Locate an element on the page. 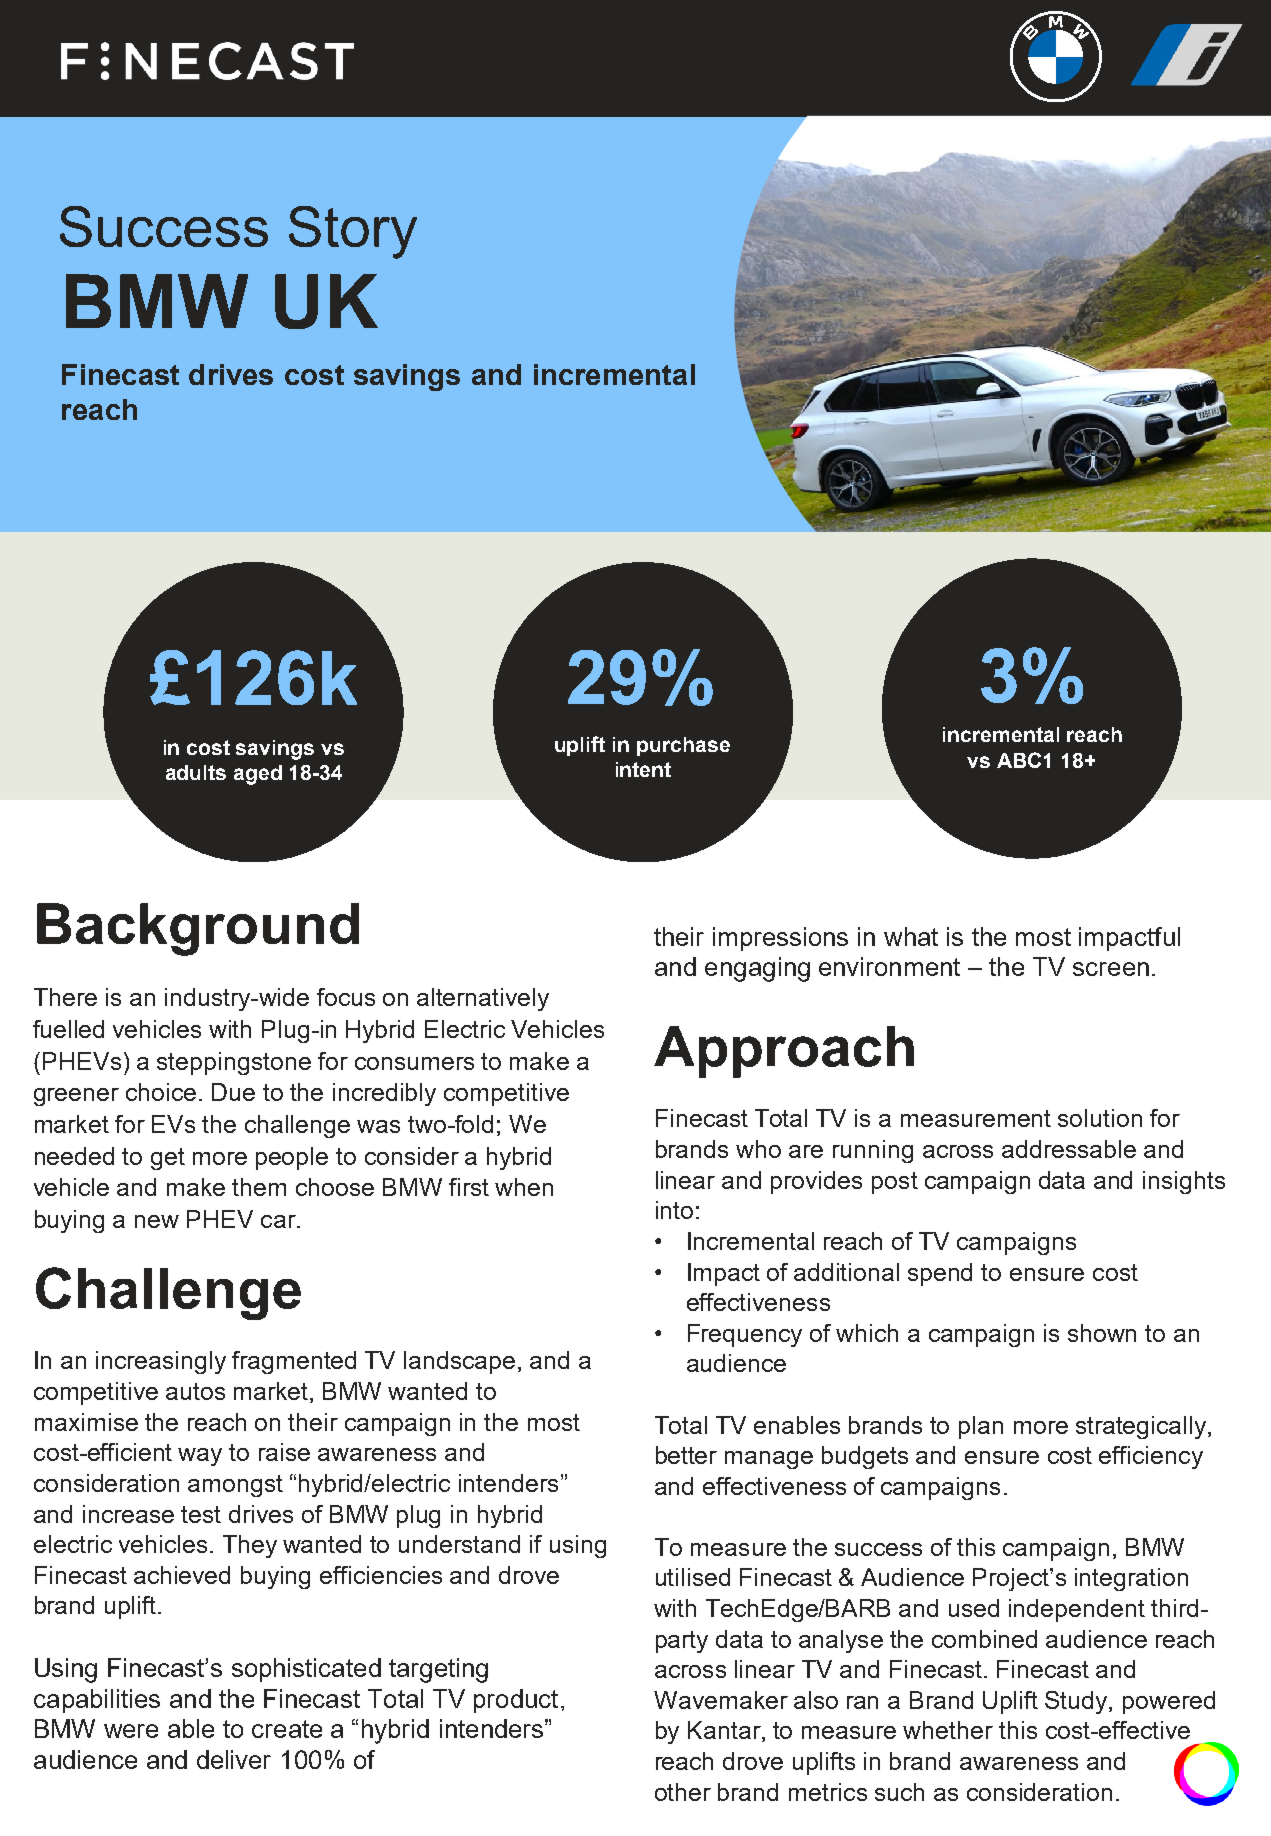  shown is located at coordinates (1102, 1333).
